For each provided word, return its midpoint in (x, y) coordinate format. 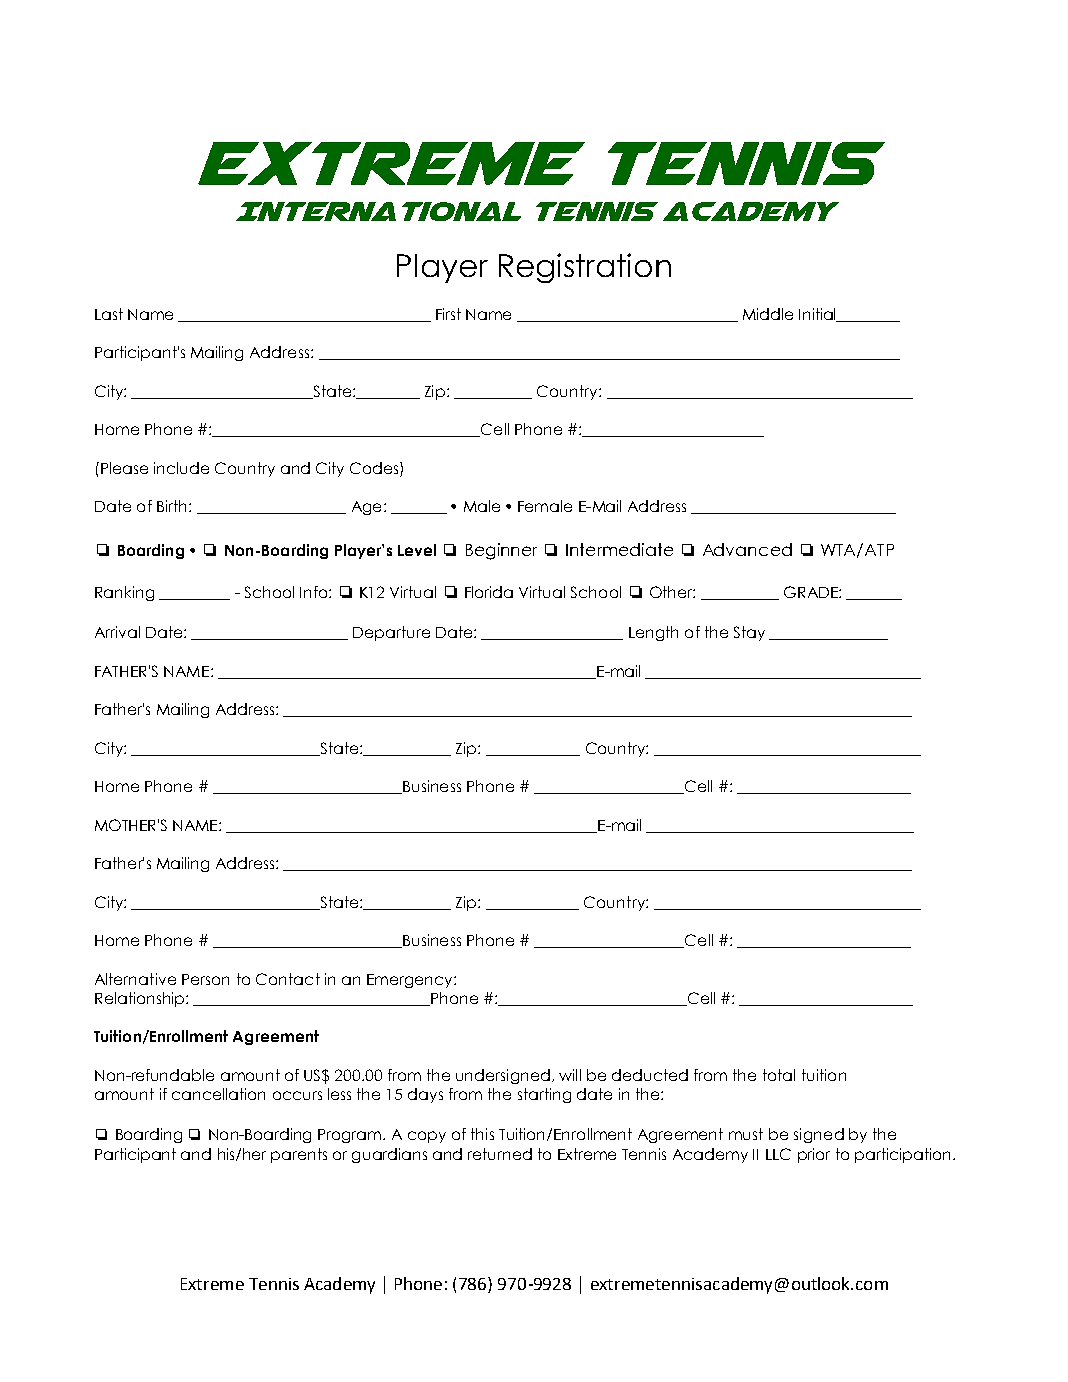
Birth (171, 506)
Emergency (411, 981)
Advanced (747, 549)
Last (109, 314)
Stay (749, 633)
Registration (585, 268)
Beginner (501, 551)
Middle (768, 314)
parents (299, 1155)
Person (205, 979)
